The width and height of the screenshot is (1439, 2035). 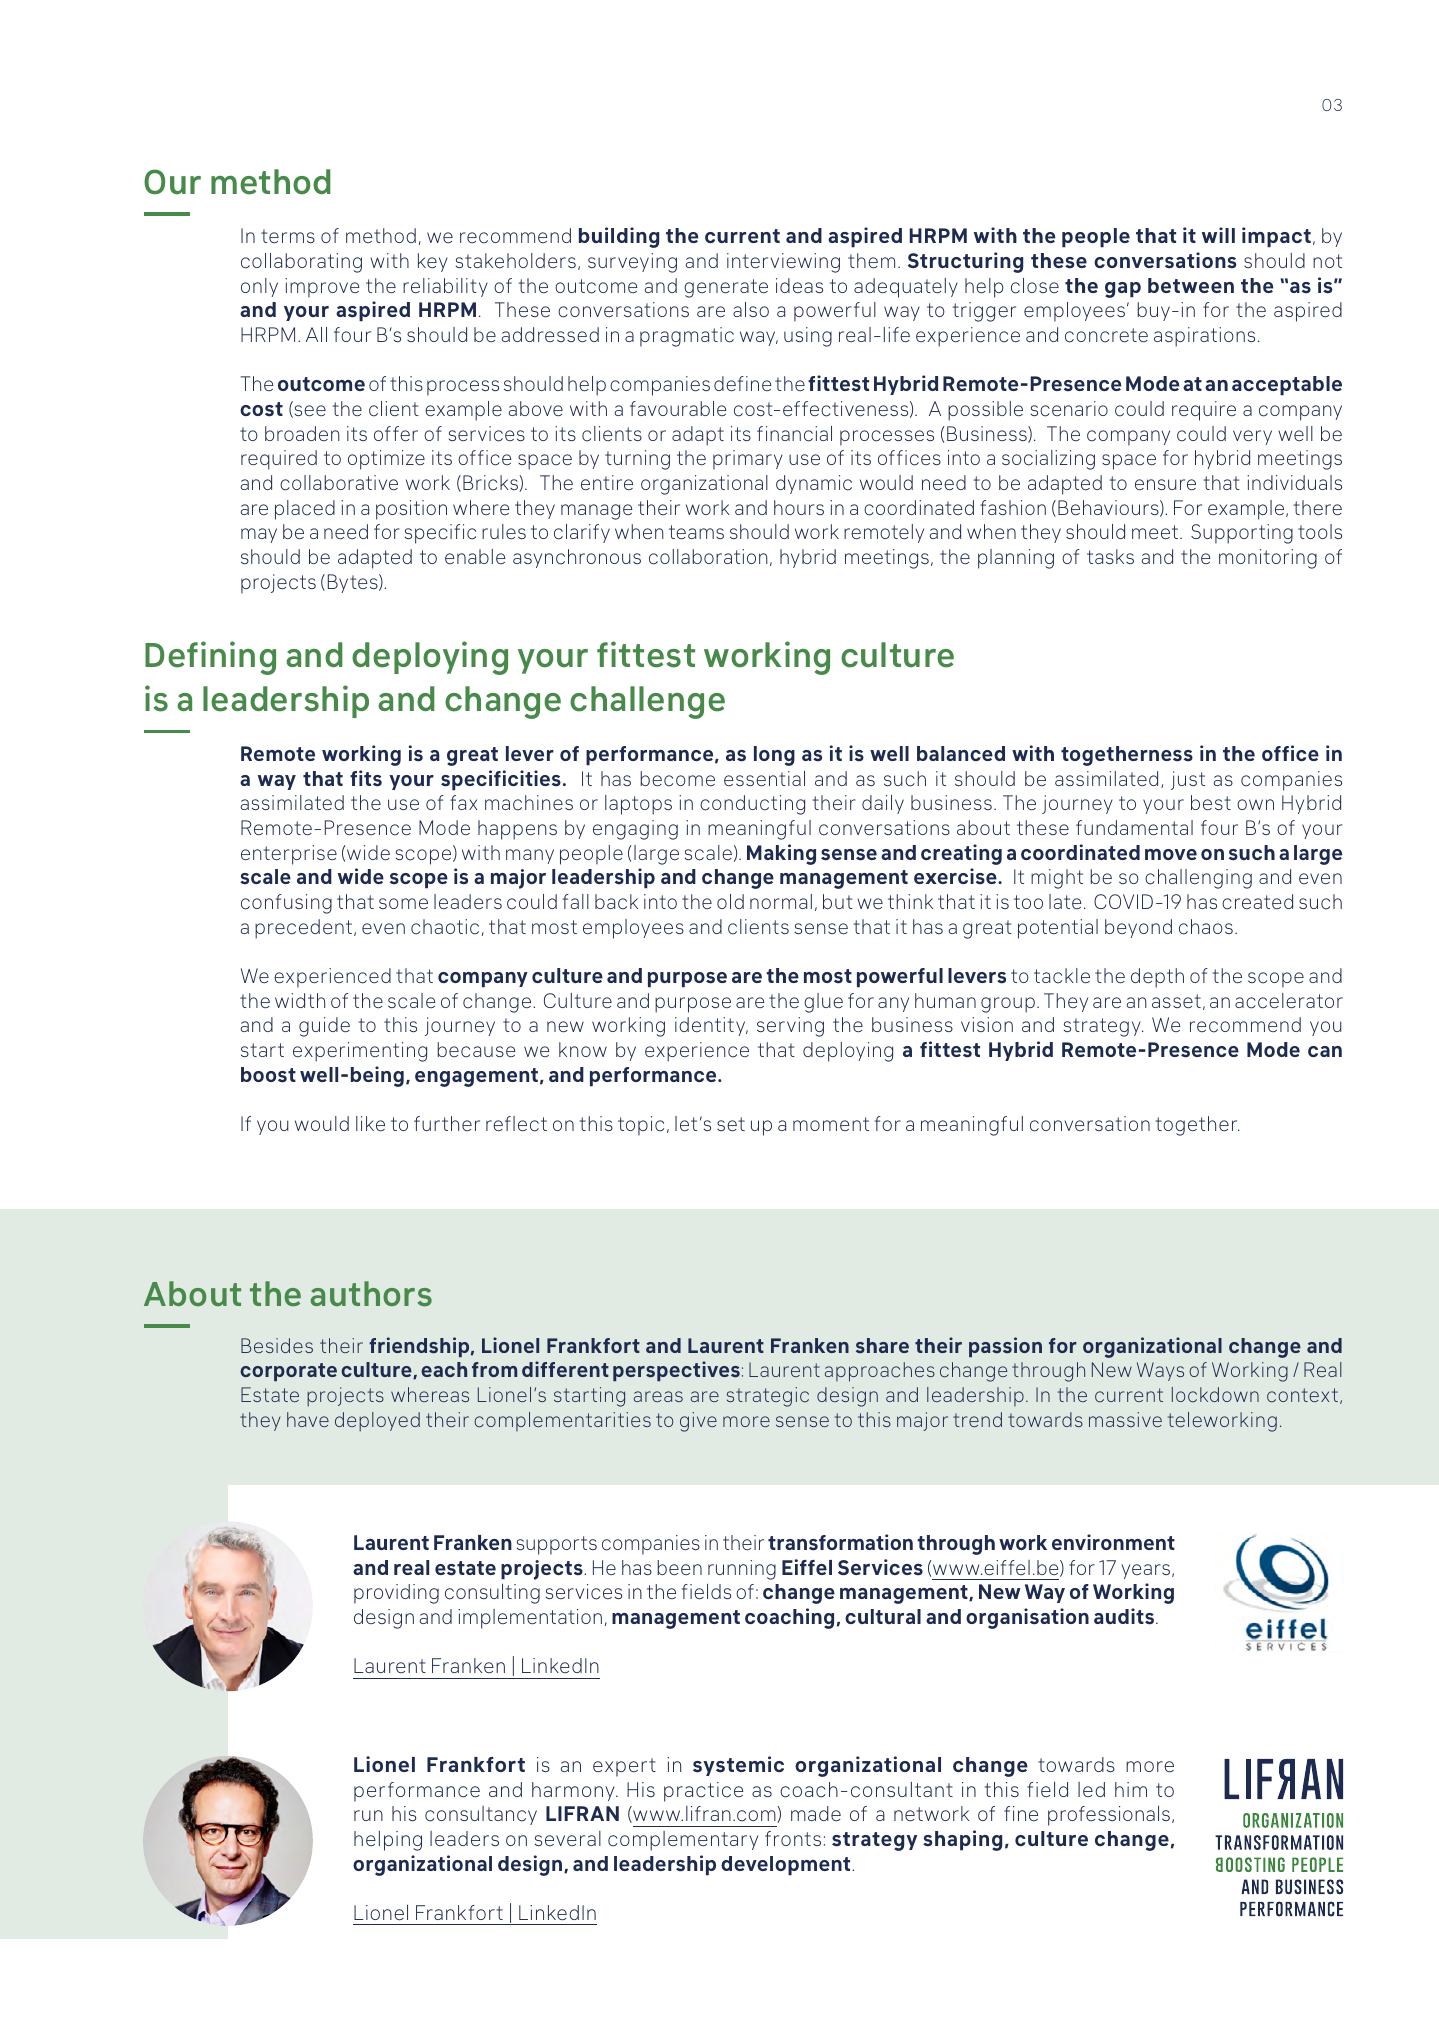 What do you see at coordinates (481, 1815) in the screenshot?
I see `consultancy` at bounding box center [481, 1815].
